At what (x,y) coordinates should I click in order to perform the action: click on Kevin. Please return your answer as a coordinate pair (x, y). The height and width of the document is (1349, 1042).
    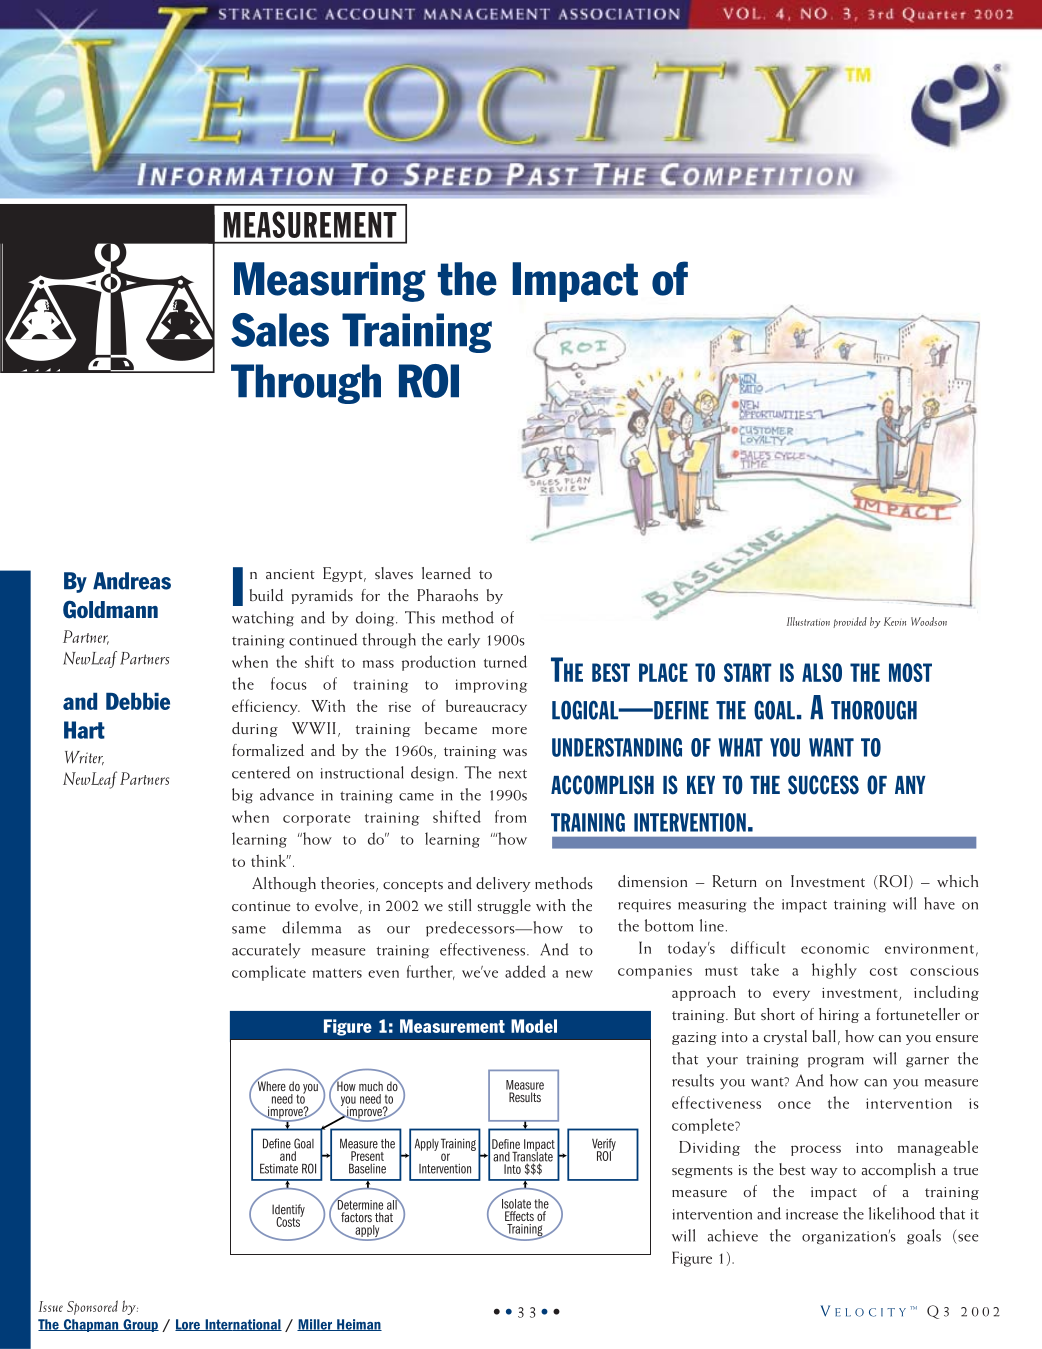
    Looking at the image, I should click on (895, 621).
